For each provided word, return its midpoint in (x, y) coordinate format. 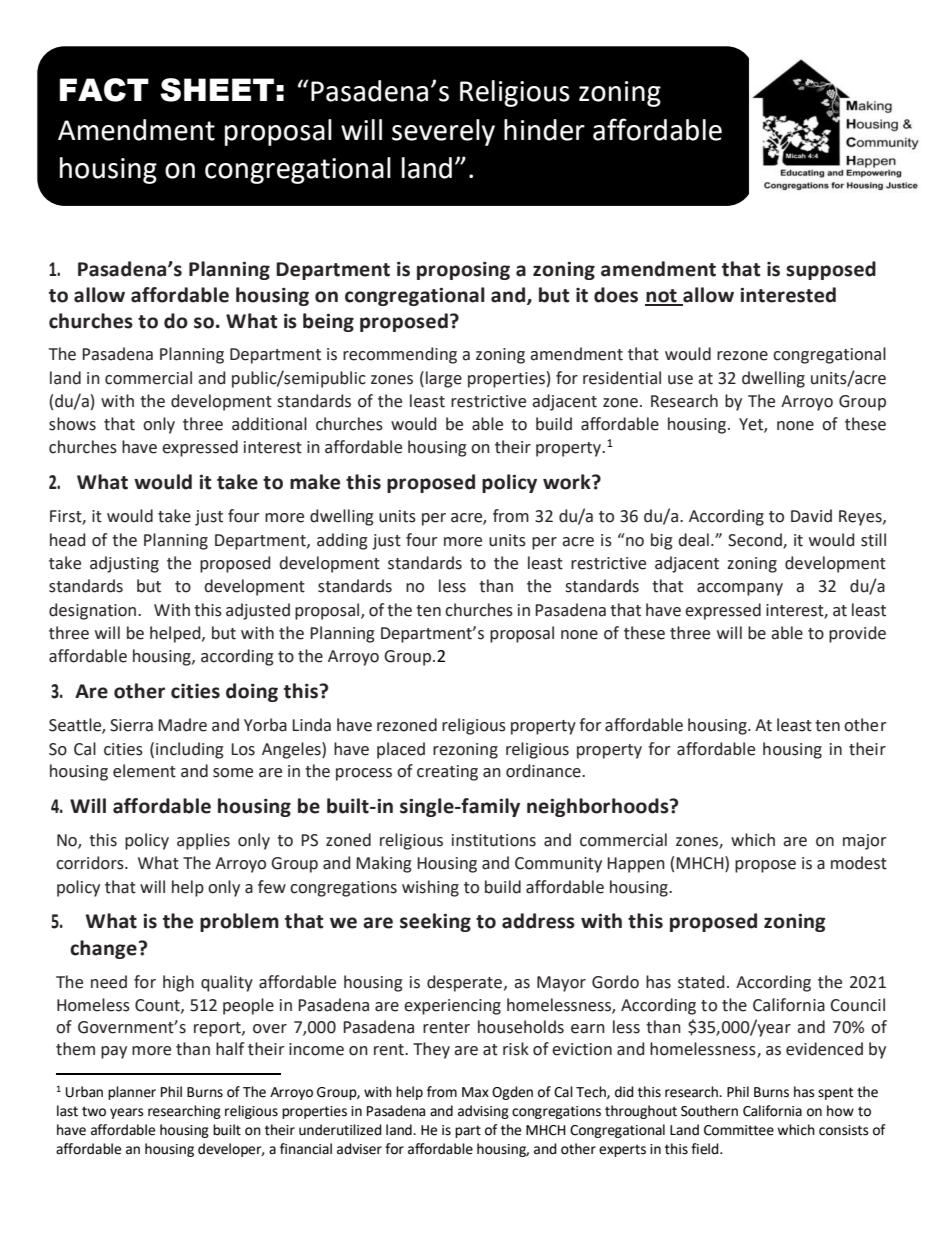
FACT (104, 90)
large (444, 379)
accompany (740, 589)
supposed (831, 270)
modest (859, 863)
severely (443, 132)
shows (72, 424)
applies (203, 841)
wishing (430, 888)
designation (94, 611)
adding (342, 541)
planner (132, 1093)
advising (483, 1112)
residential (622, 378)
